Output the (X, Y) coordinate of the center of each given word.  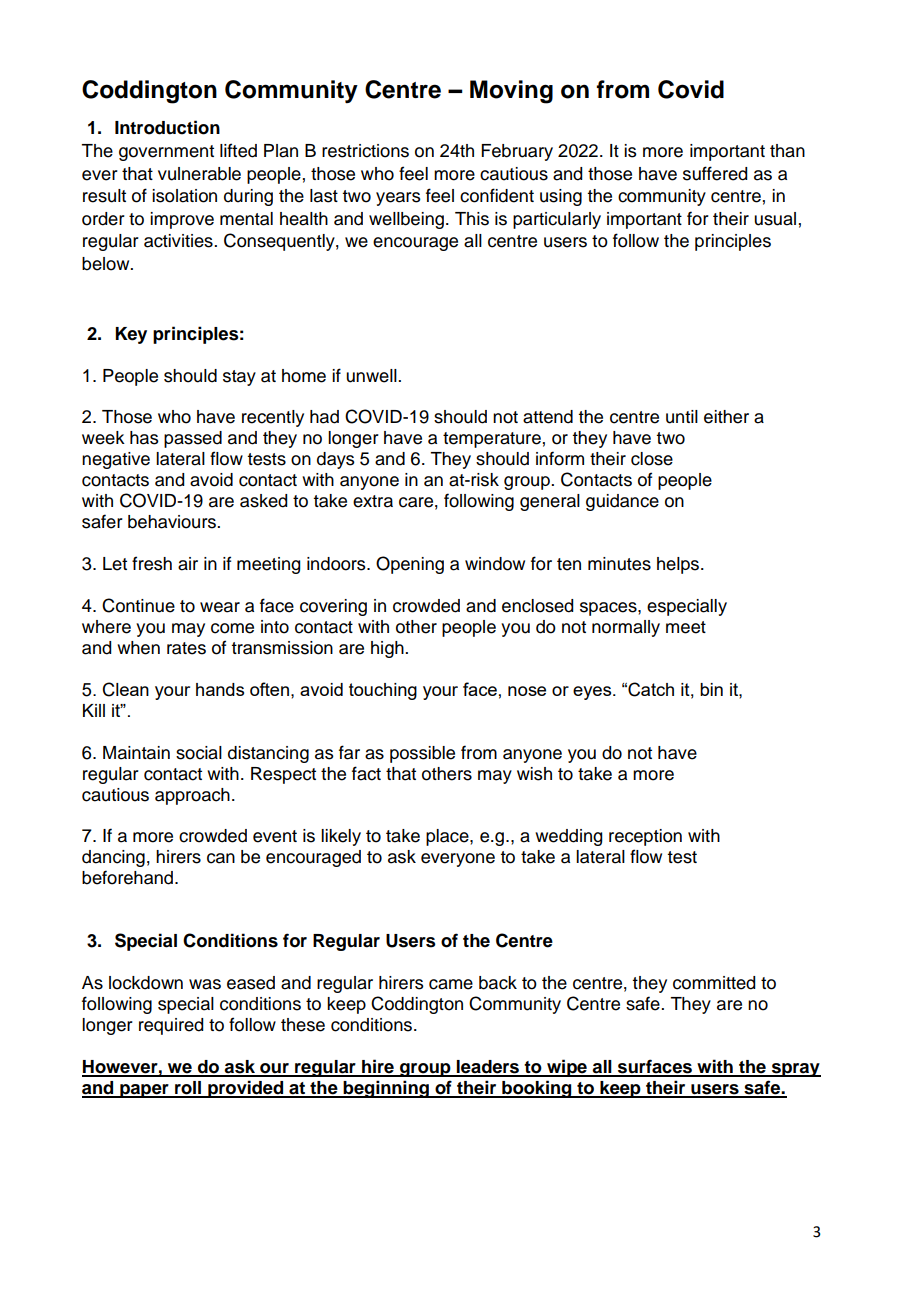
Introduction (167, 127)
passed (193, 439)
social (199, 753)
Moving (511, 92)
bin (711, 689)
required (171, 1026)
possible (422, 754)
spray (795, 1070)
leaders (488, 1068)
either (726, 417)
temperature (492, 440)
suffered (715, 173)
